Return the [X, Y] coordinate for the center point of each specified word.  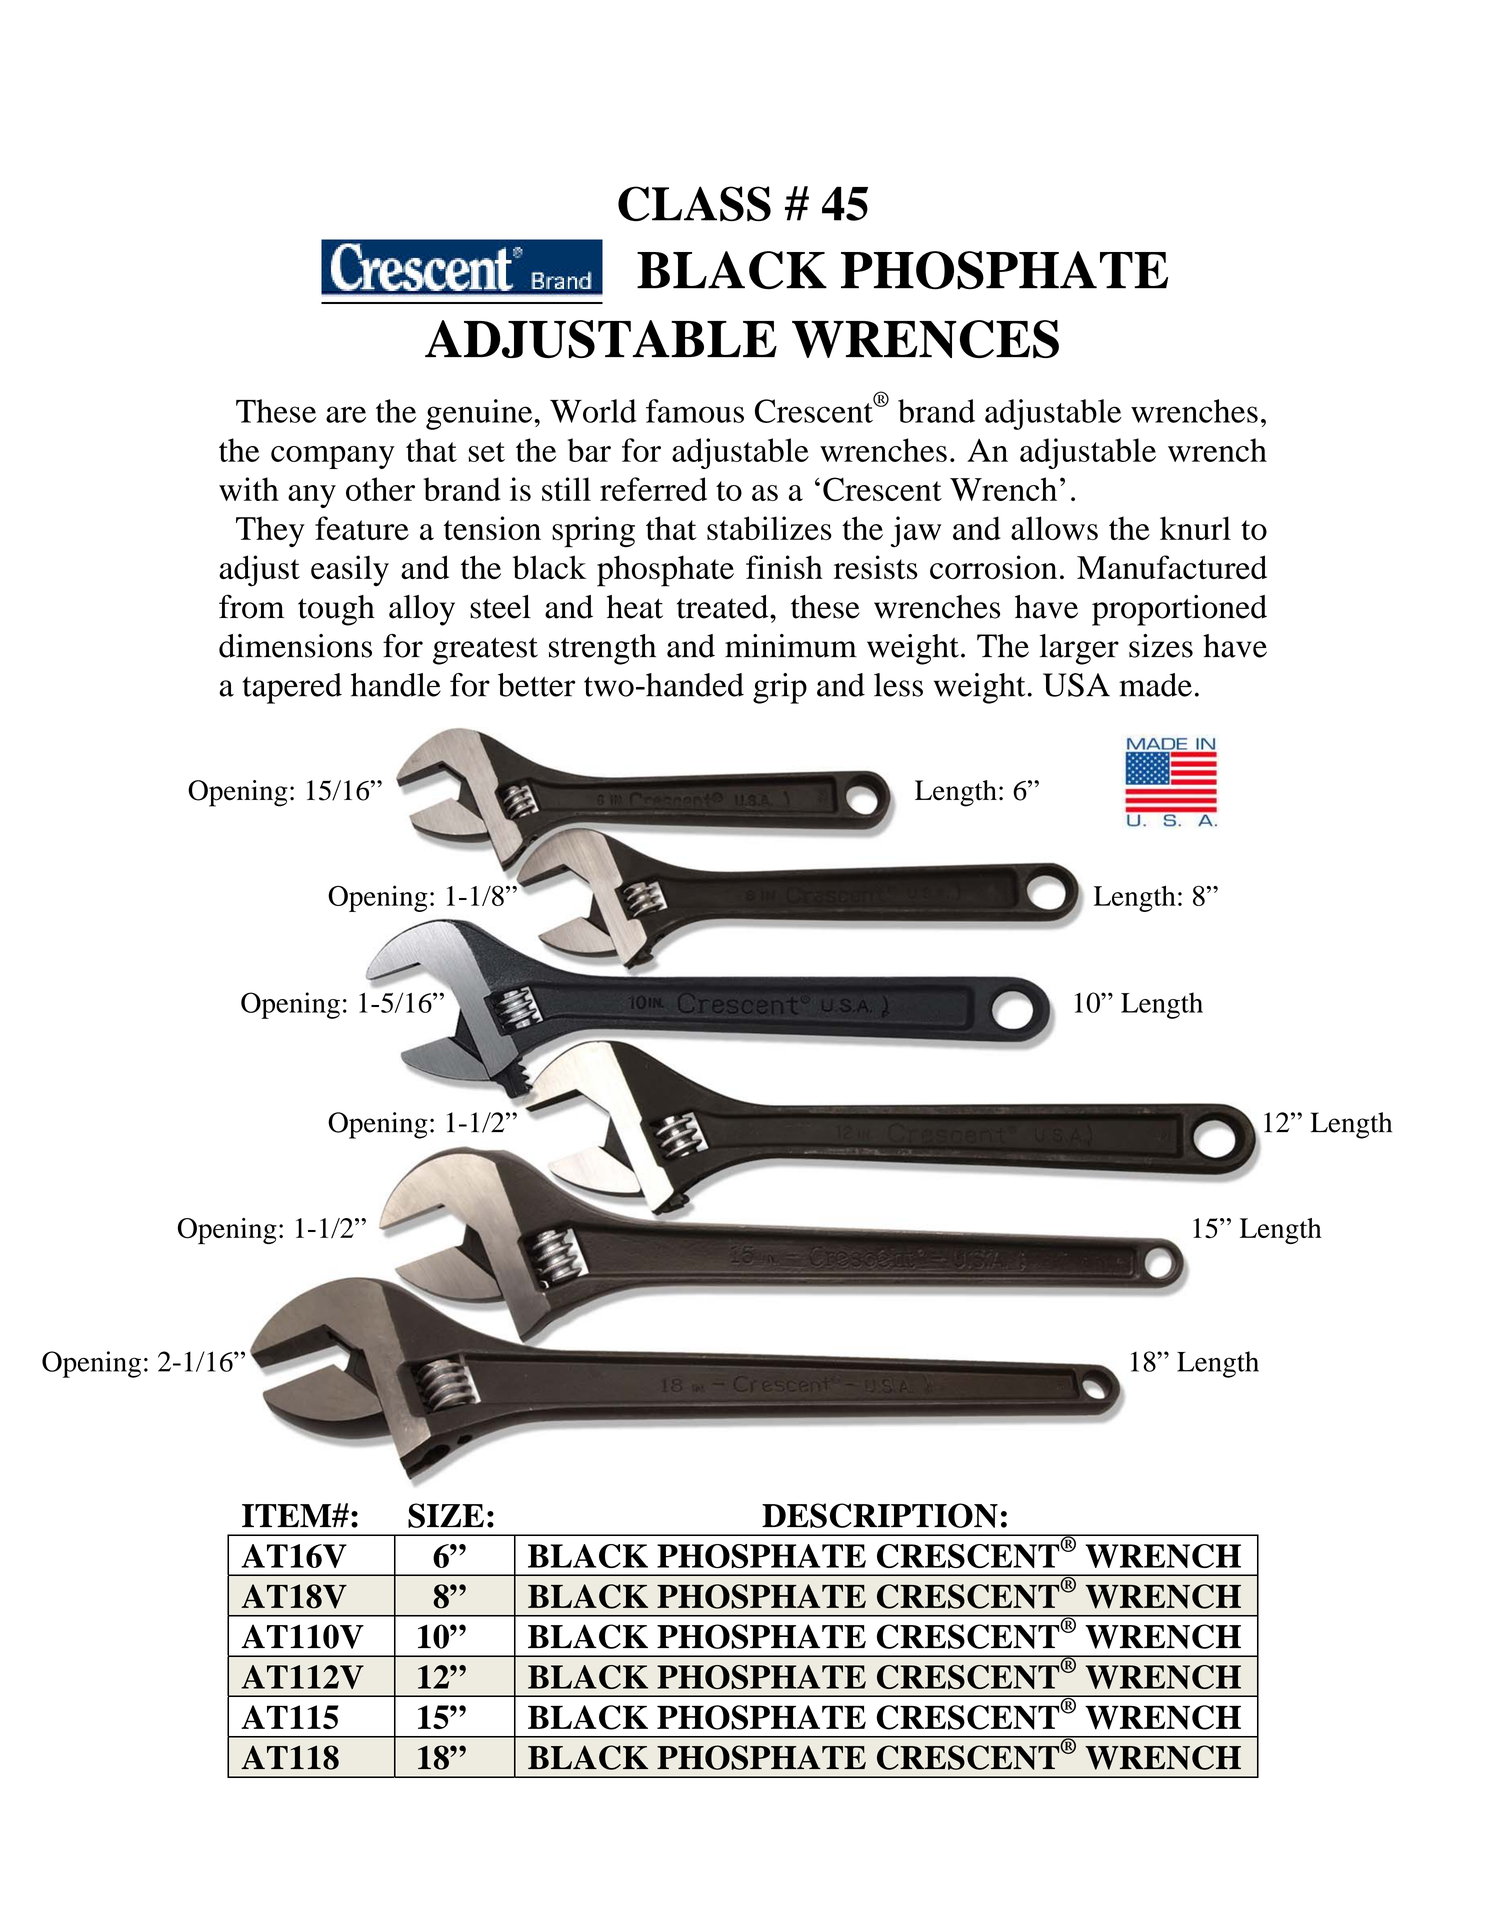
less [898, 685]
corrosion [993, 567]
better [536, 685]
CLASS [694, 204]
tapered [292, 688]
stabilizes [769, 528]
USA [1076, 685]
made [1155, 685]
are [346, 414]
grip [780, 688]
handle [396, 685]
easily [350, 571]
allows [1054, 528]
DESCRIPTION [880, 1515]
